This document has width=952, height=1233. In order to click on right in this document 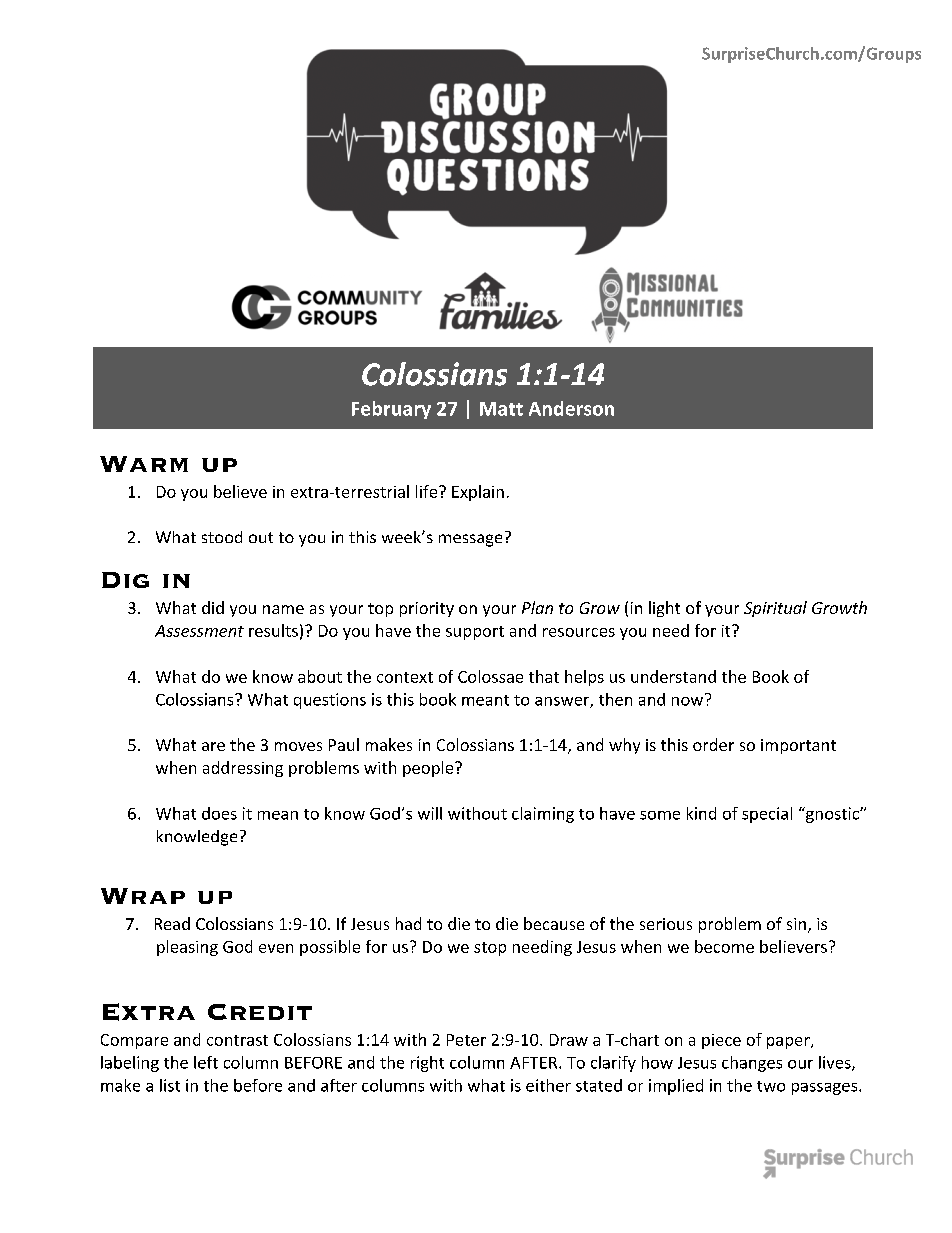, I will do `click(427, 1064)`.
